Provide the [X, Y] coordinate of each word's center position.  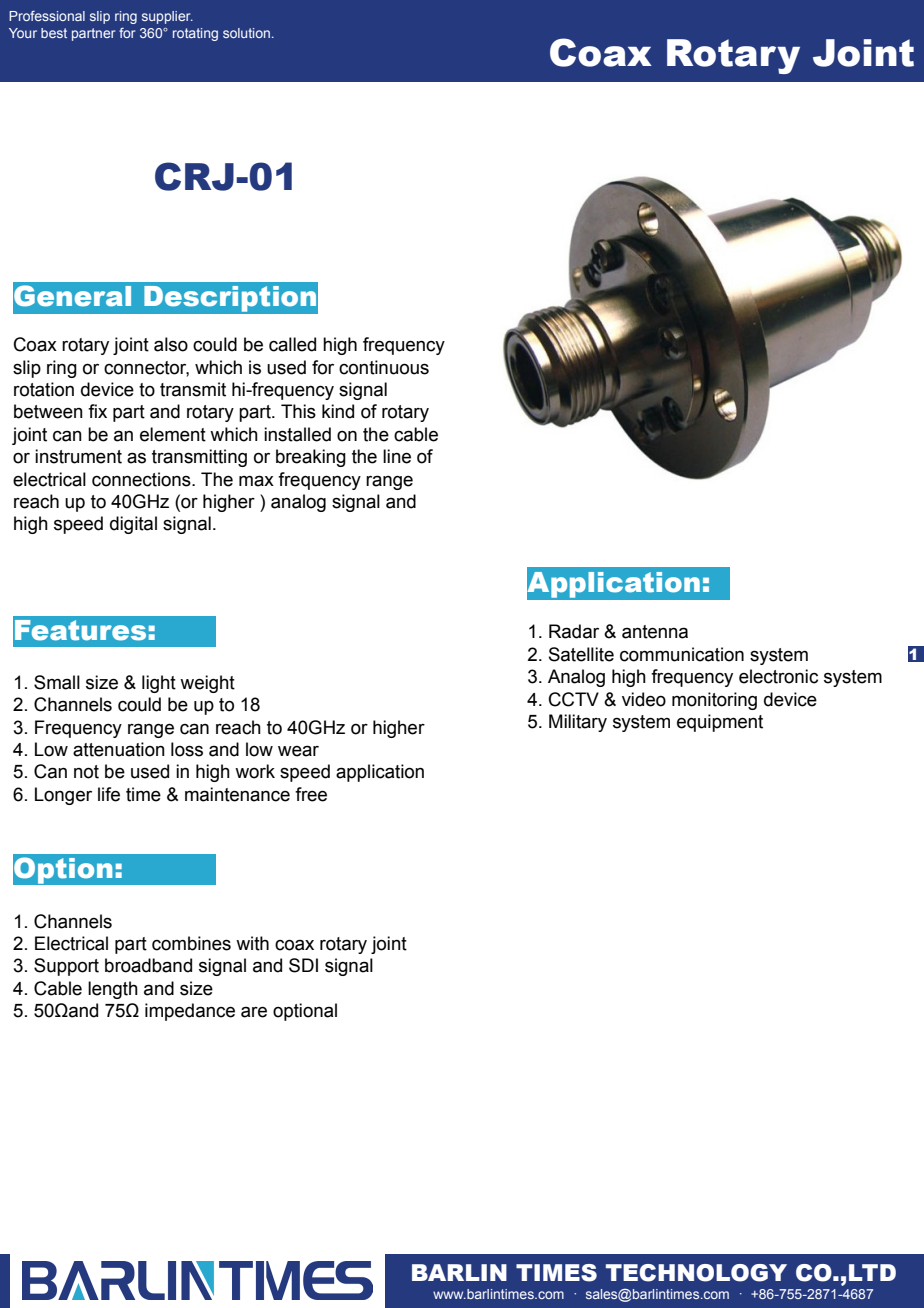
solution [246, 33]
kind [338, 411]
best [54, 33]
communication [682, 654]
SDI [303, 965]
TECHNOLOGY [696, 1273]
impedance [190, 1012]
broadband [148, 965]
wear [298, 751]
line [397, 456]
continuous [384, 367]
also [171, 344]
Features [80, 630]
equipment [720, 723]
